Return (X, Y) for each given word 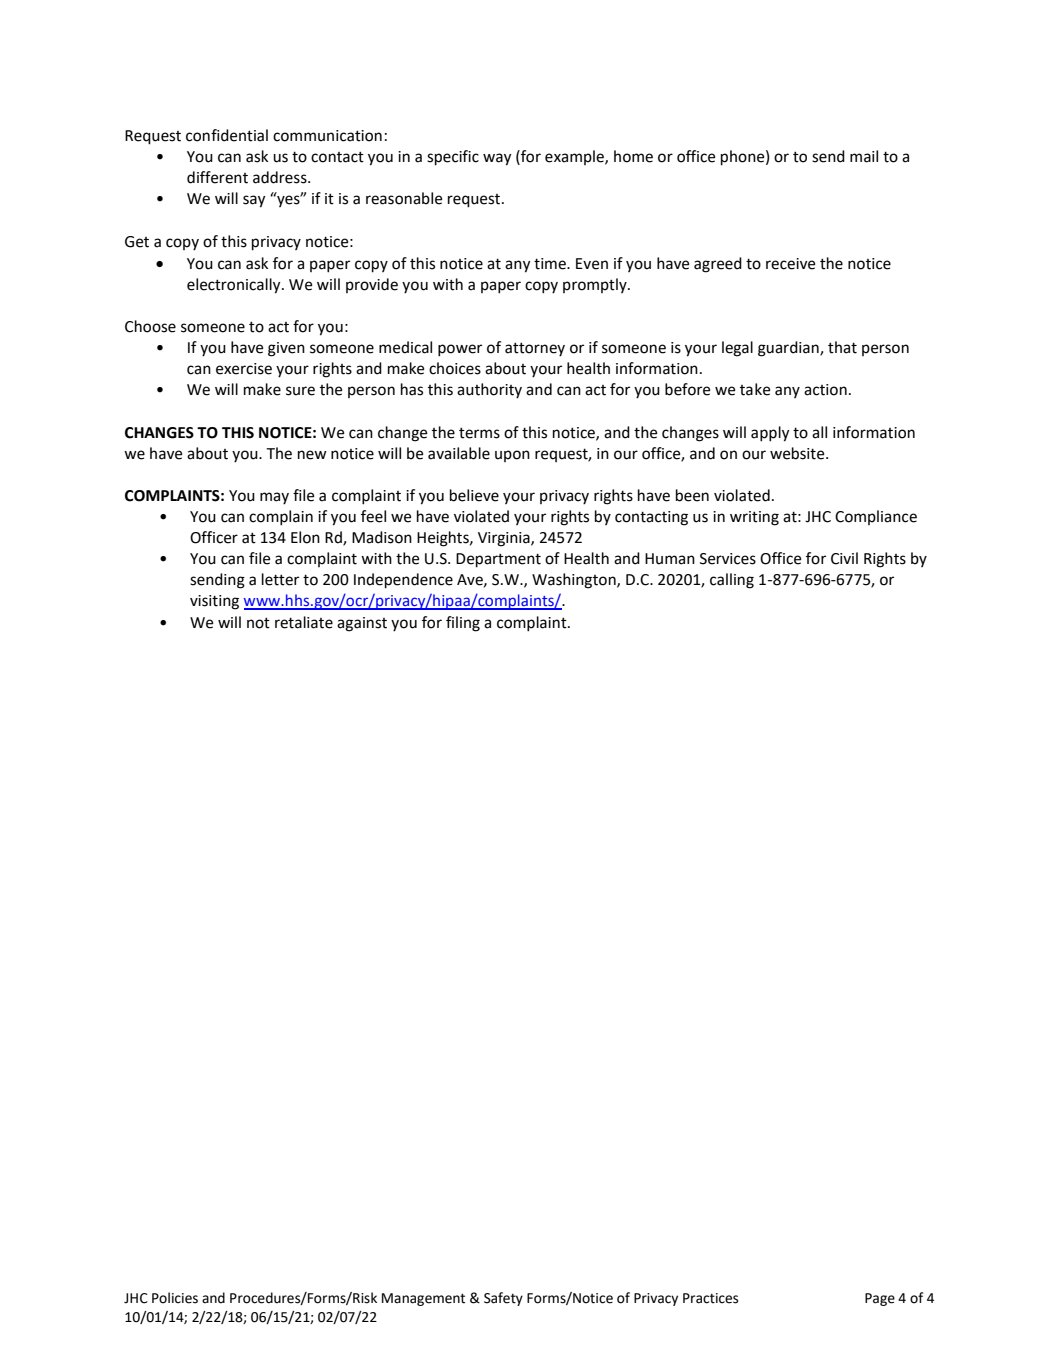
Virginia (505, 539)
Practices (710, 1298)
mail (864, 156)
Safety (503, 1299)
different (217, 177)
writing (754, 518)
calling (732, 581)
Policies (175, 1298)
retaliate (304, 622)
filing (463, 624)
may (274, 498)
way (497, 159)
